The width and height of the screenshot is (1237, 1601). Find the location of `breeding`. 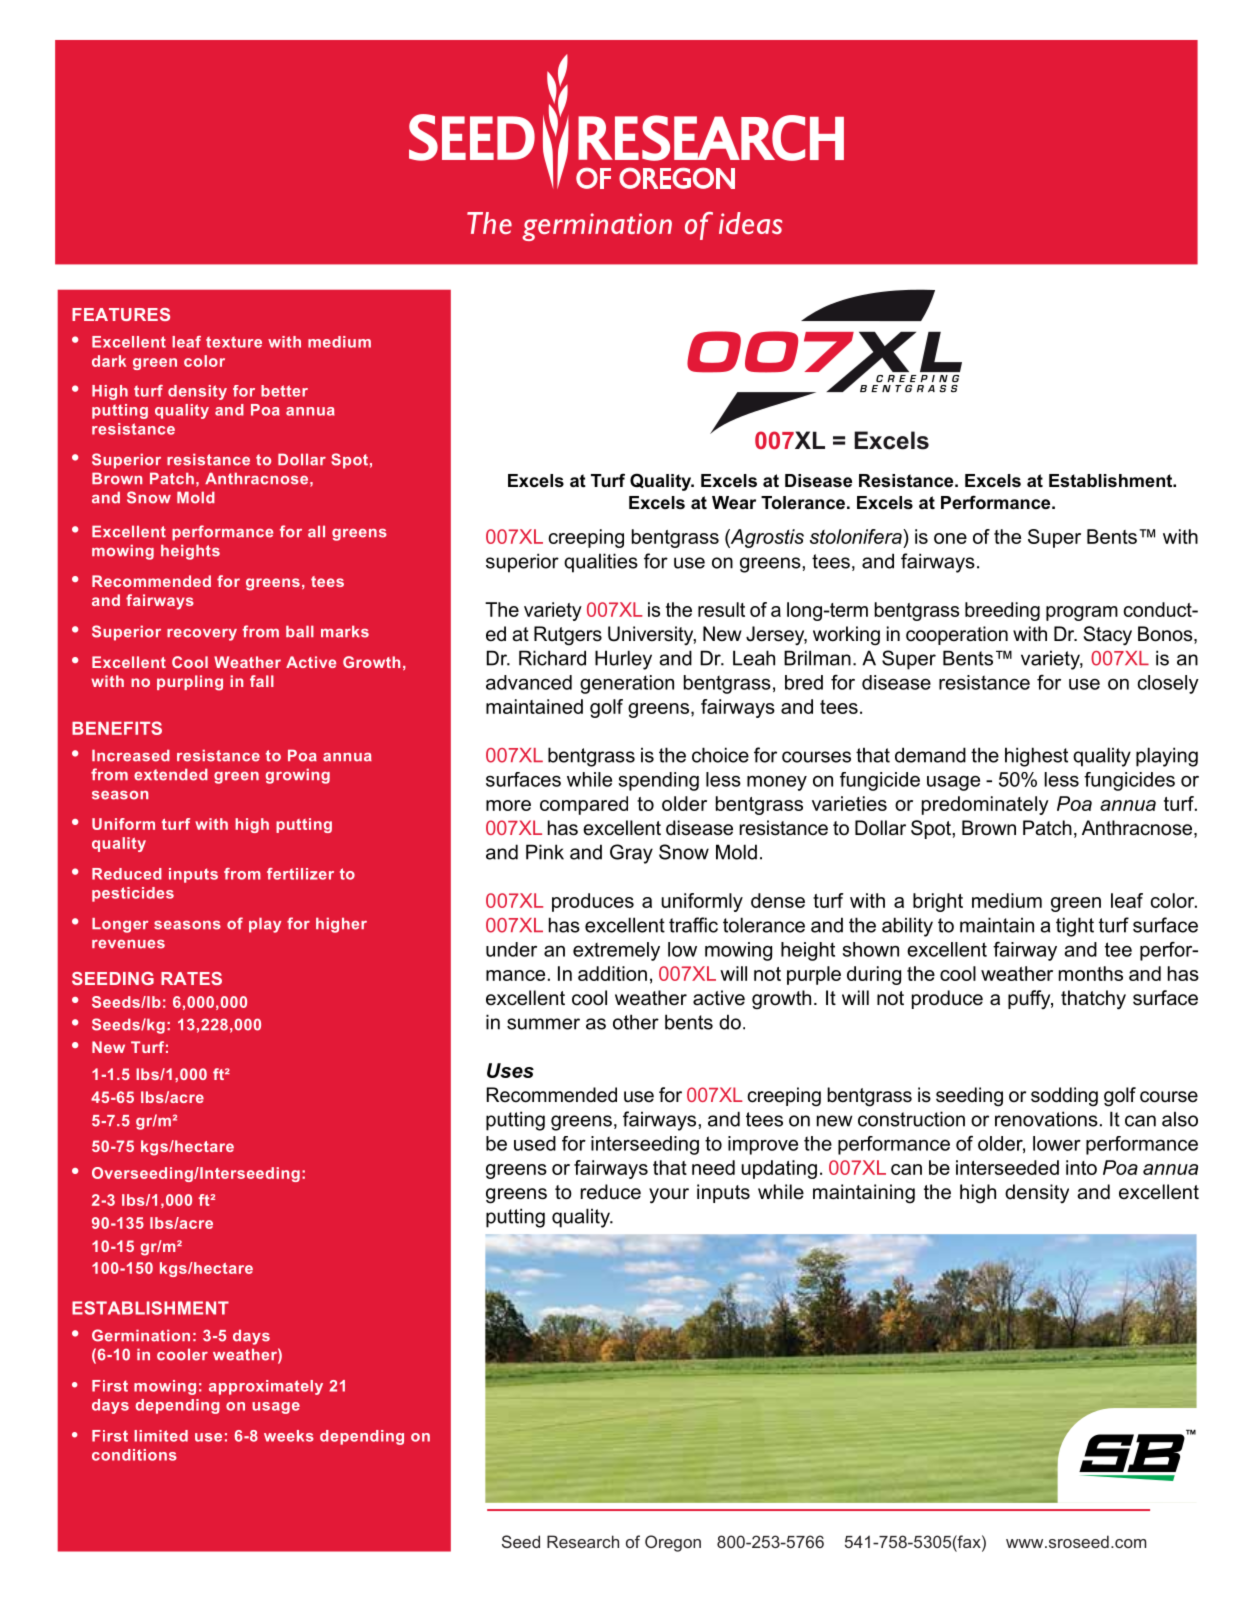

breeding is located at coordinates (1002, 611).
